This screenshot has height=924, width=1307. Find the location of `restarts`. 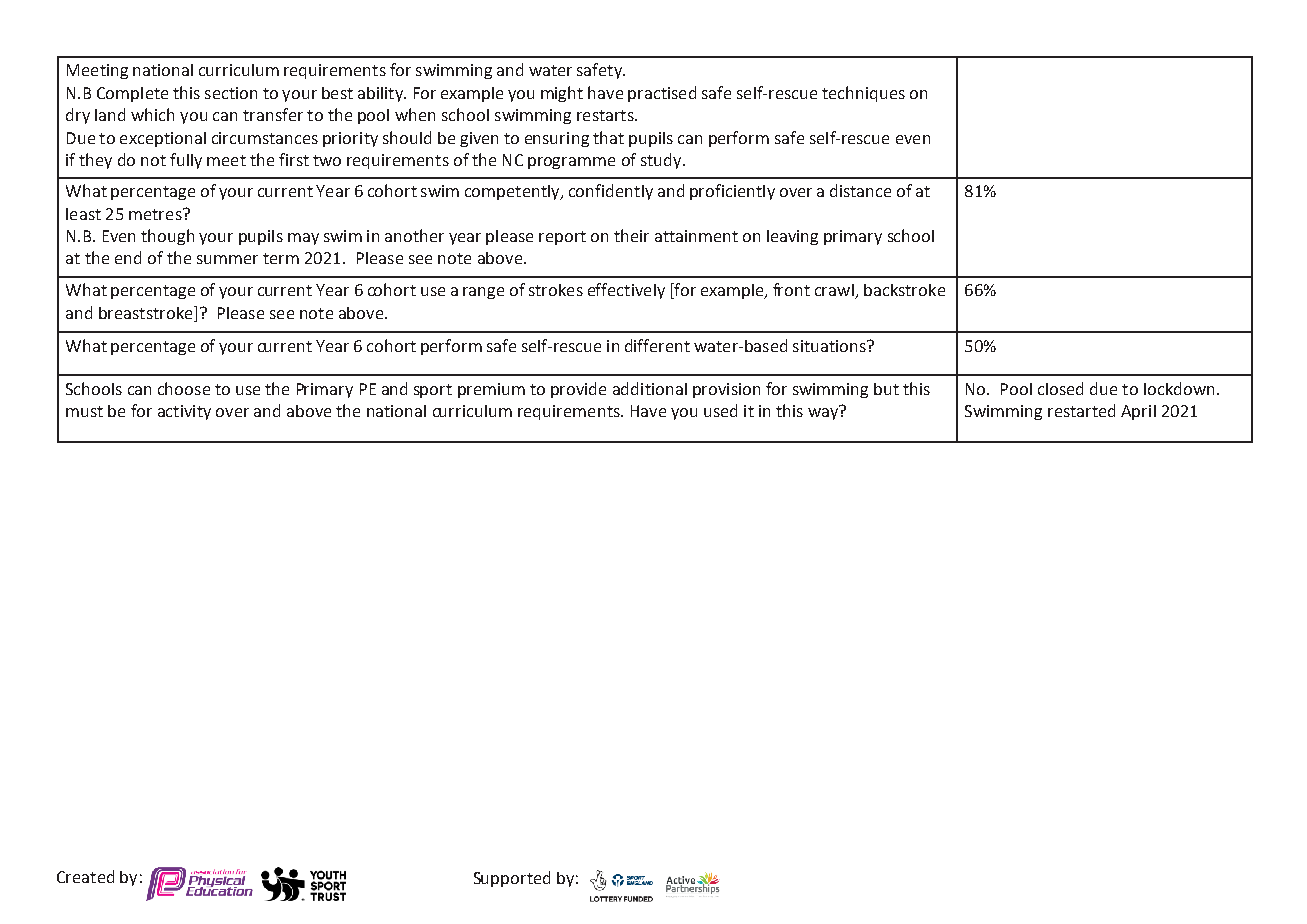

restarts is located at coordinates (606, 115).
